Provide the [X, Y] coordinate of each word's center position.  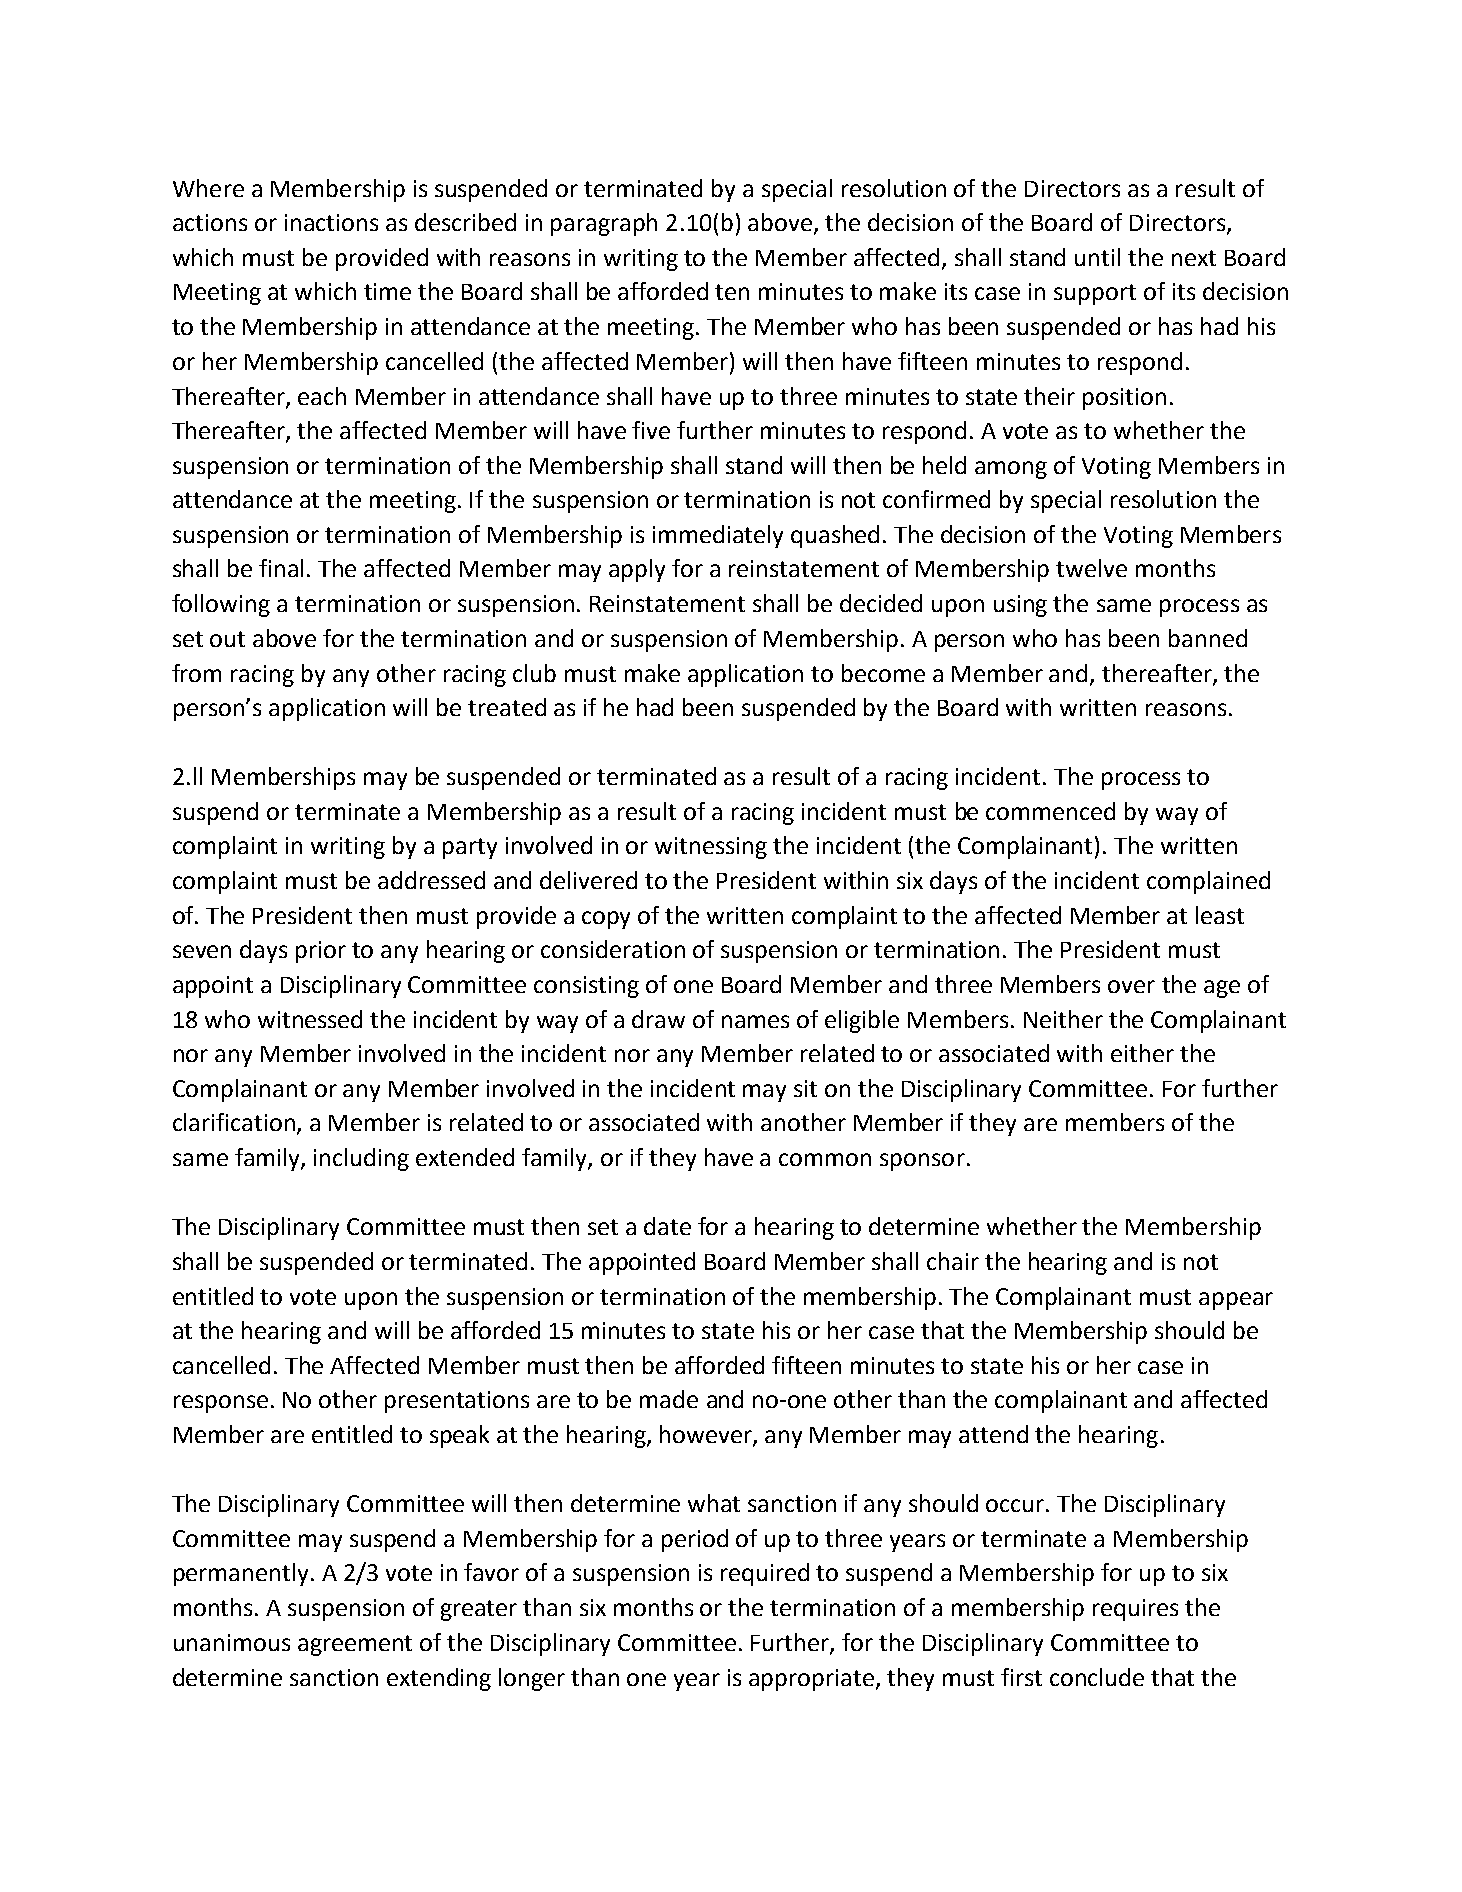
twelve [1091, 568]
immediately [718, 536]
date [667, 1226]
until [1097, 257]
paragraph [604, 224]
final [281, 568]
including [361, 1159]
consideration [613, 949]
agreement [355, 1645]
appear [1236, 1301]
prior [321, 952]
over [1131, 986]
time [387, 291]
